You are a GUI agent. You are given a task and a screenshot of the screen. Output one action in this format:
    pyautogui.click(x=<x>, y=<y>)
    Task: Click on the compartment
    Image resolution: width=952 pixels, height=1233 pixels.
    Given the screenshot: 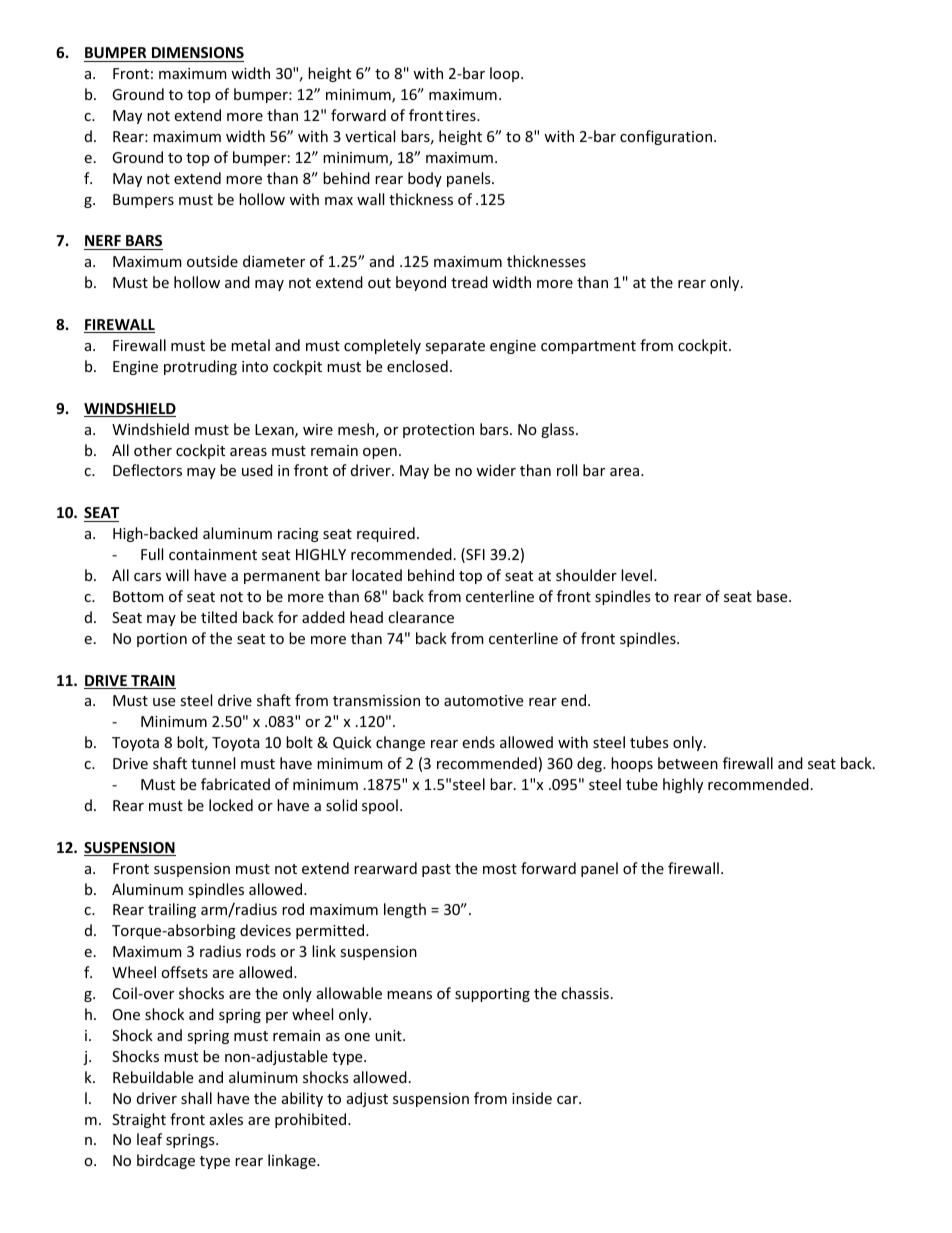 What is the action you would take?
    pyautogui.click(x=588, y=347)
